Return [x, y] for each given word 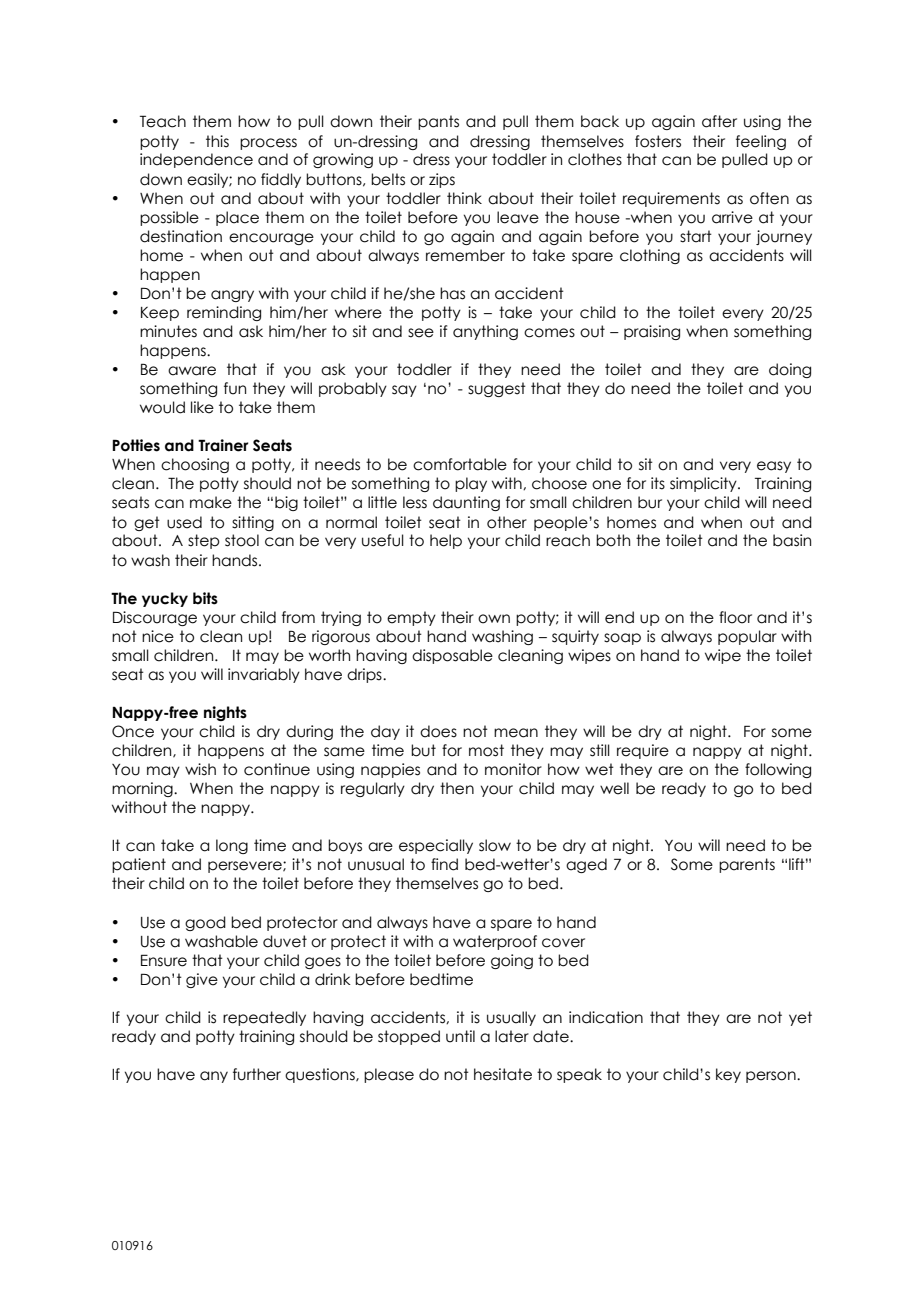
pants [438, 122]
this [217, 141]
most [486, 750]
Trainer [223, 445]
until [460, 1036]
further [257, 1074]
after [719, 121]
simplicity [704, 484]
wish [200, 769]
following [778, 770]
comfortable [460, 464]
